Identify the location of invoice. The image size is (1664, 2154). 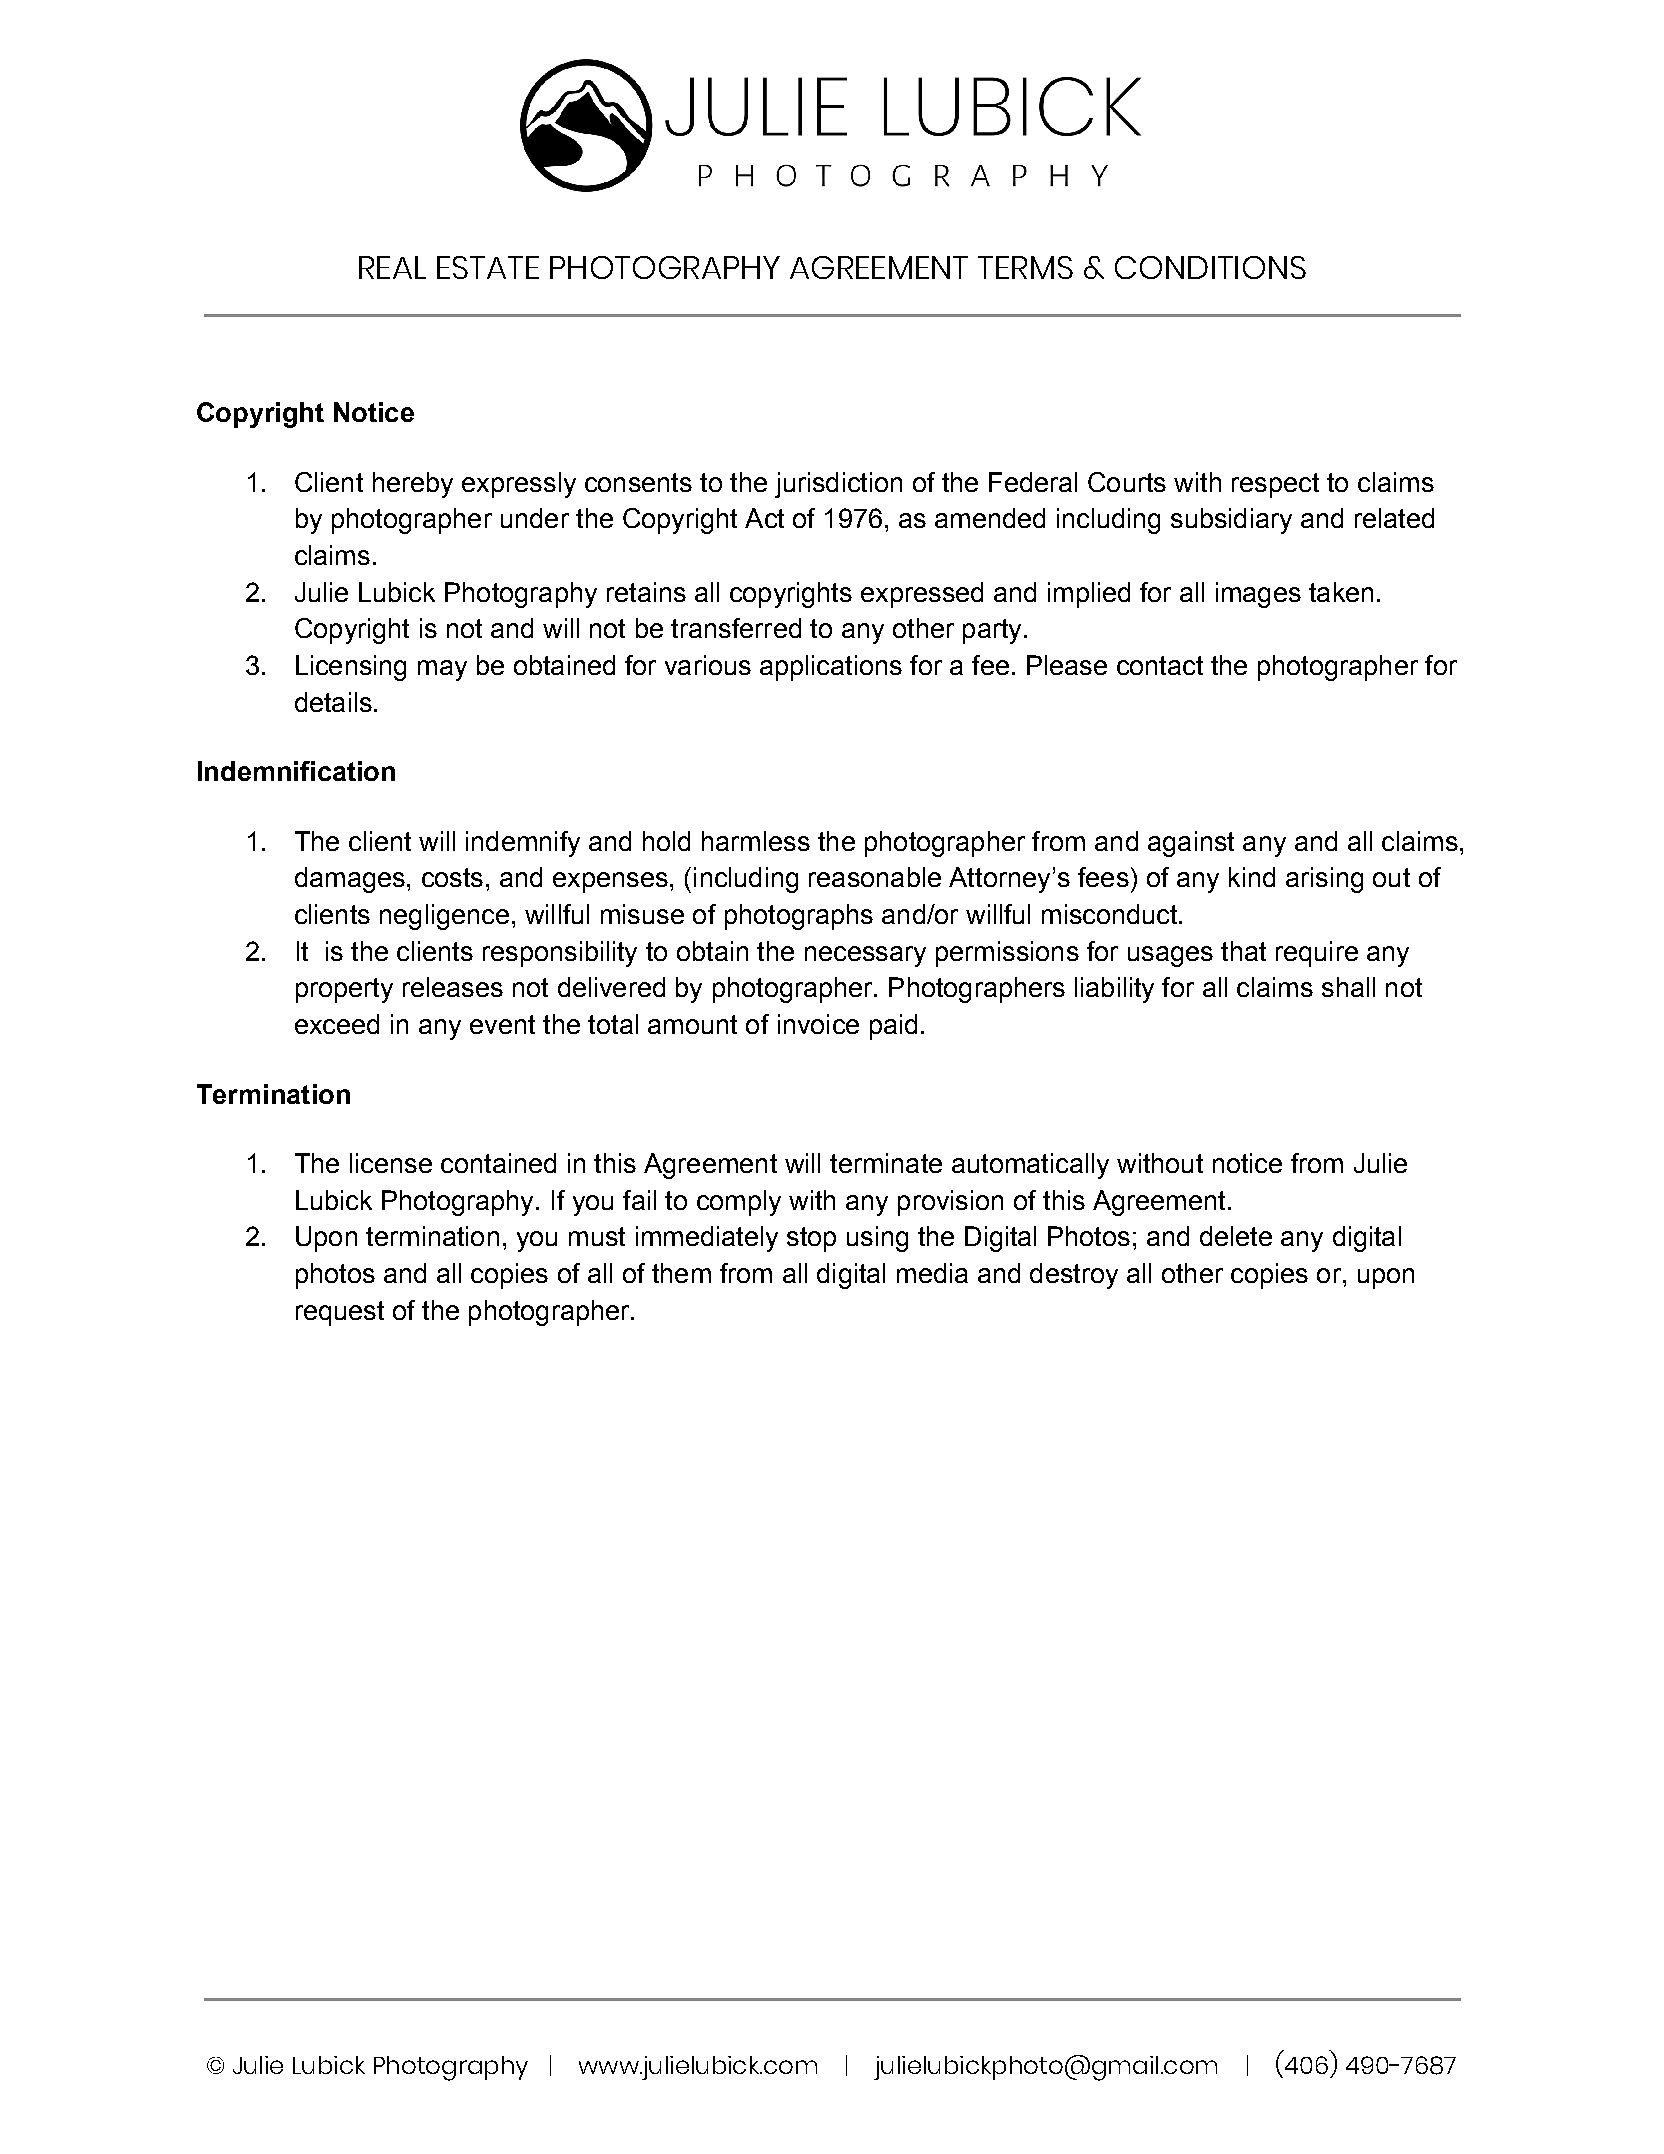
(818, 1024).
